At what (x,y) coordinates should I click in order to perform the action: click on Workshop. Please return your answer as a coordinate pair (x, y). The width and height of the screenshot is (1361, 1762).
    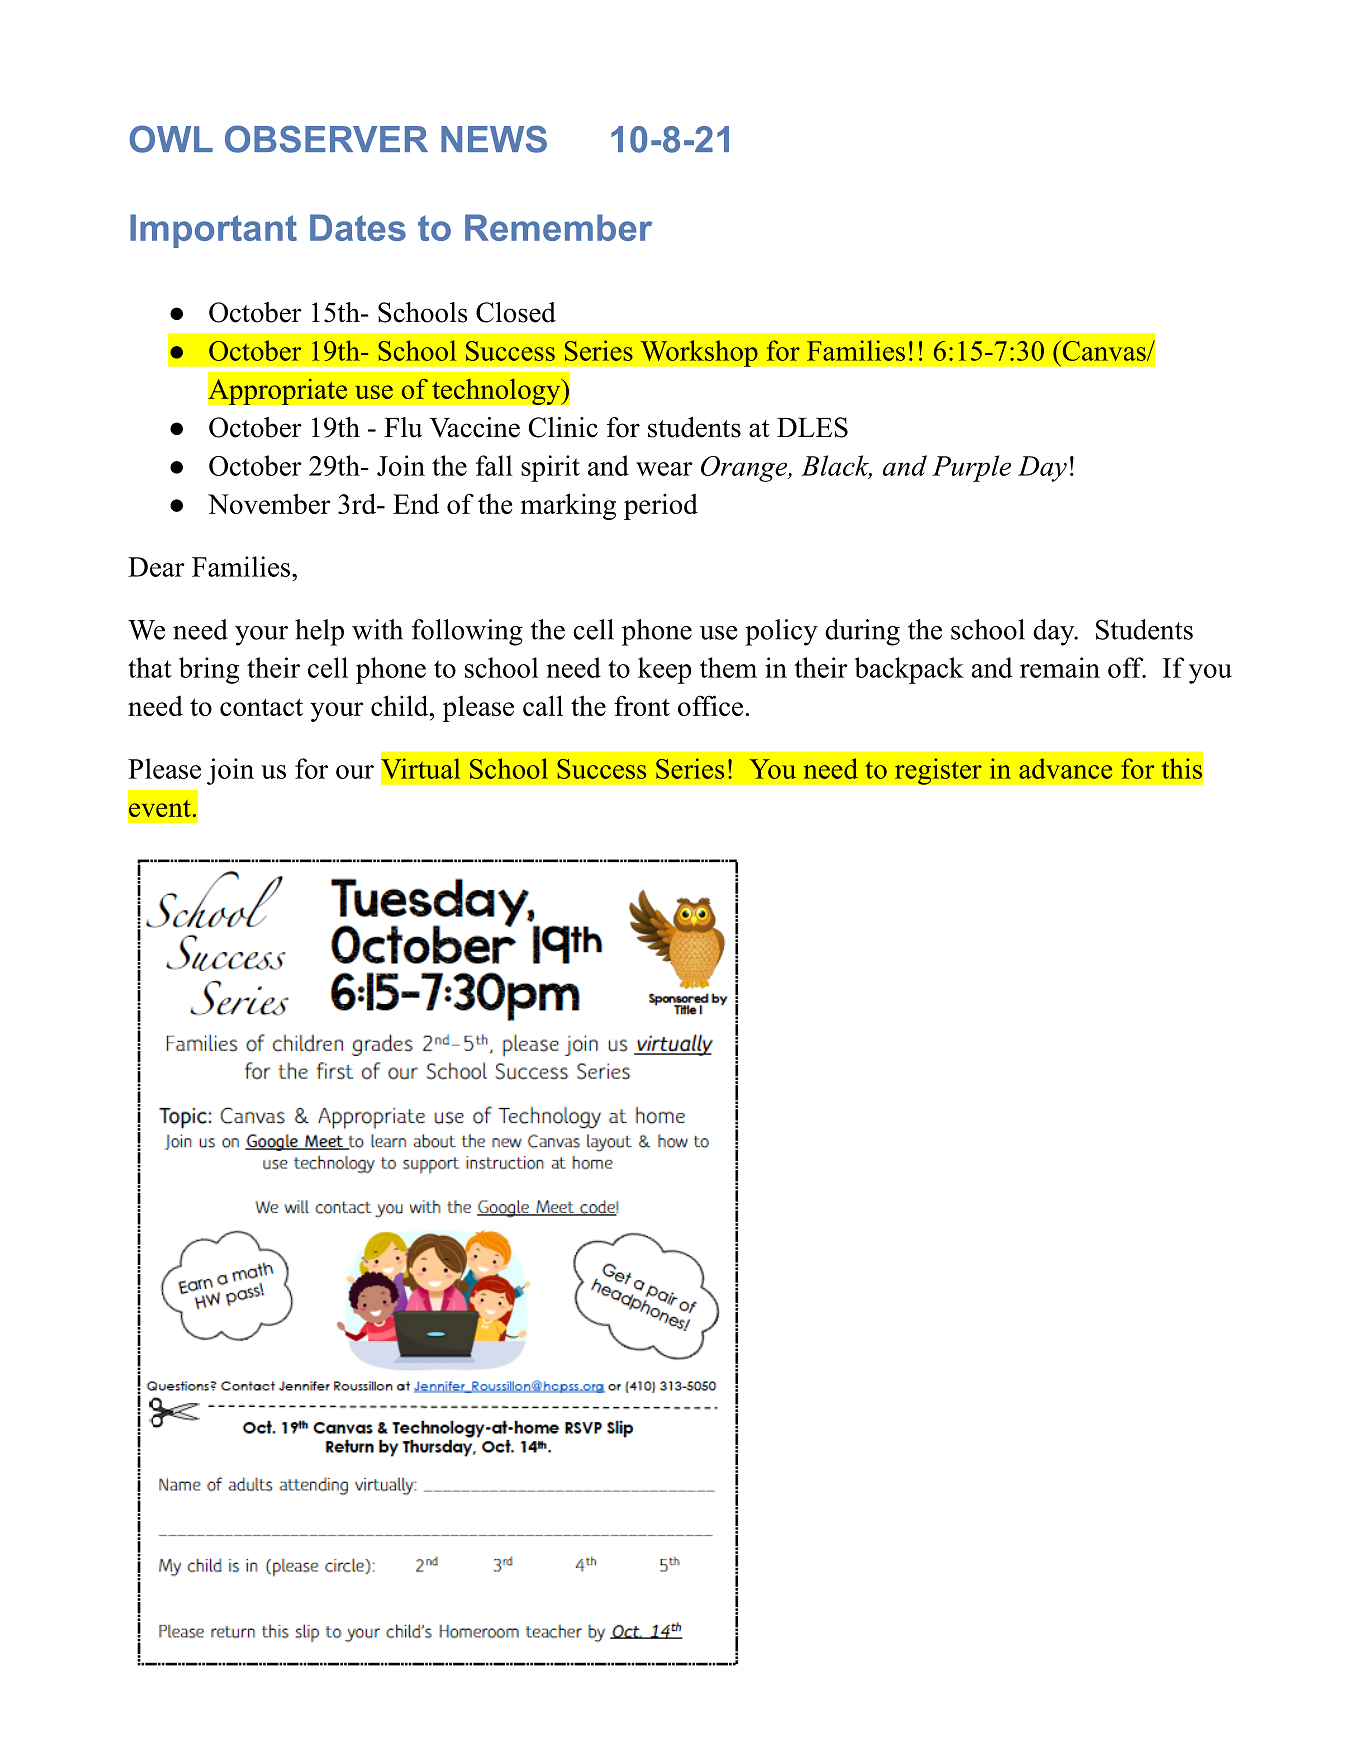
    Looking at the image, I should click on (699, 353).
